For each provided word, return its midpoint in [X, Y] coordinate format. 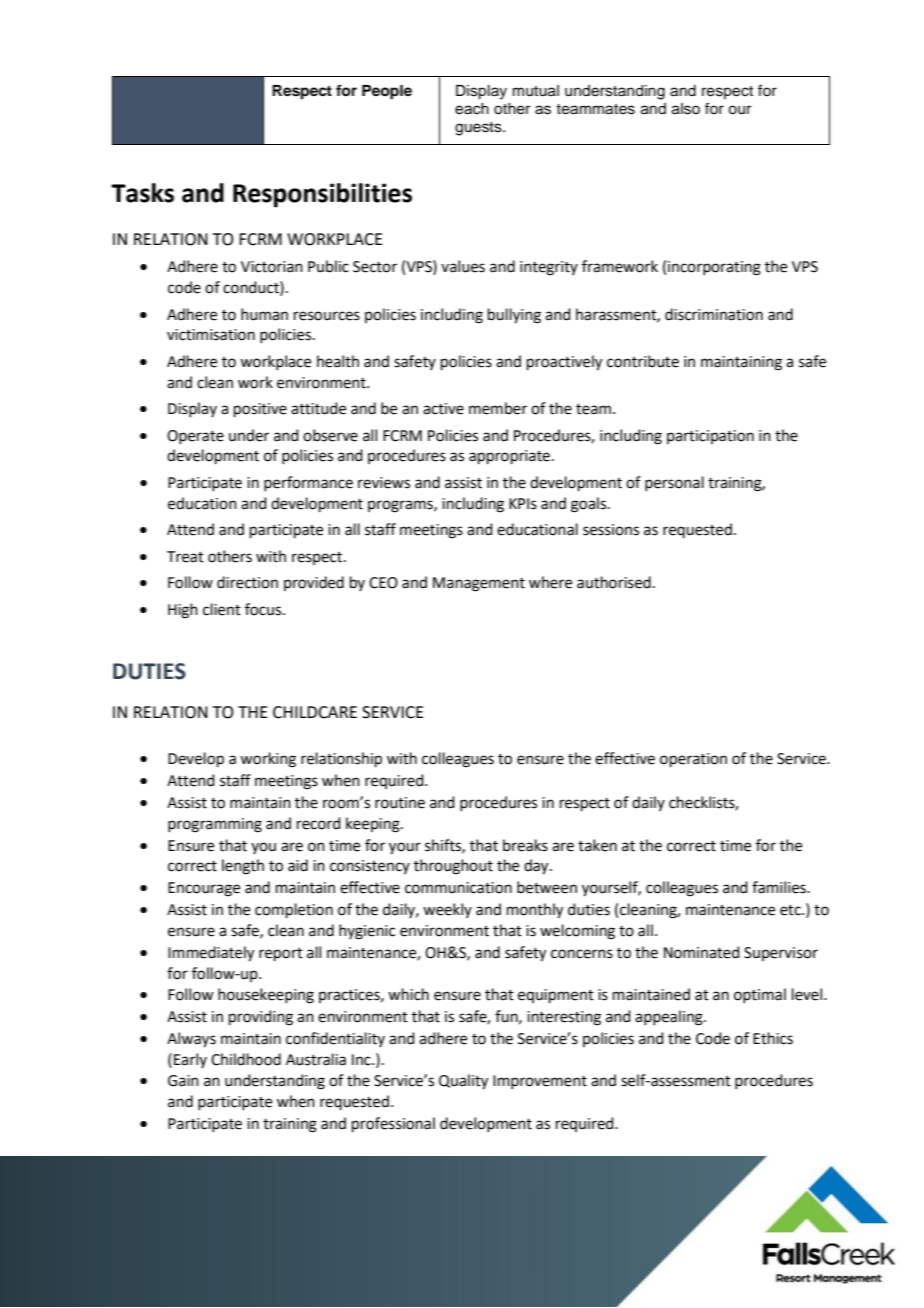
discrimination [714, 314]
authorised [614, 582]
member [498, 408]
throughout [453, 867]
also [686, 109]
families [780, 887]
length [243, 867]
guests [479, 129]
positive [260, 410]
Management [479, 584]
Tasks [142, 193]
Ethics [773, 1038]
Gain [183, 1081]
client [222, 609]
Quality [463, 1082]
